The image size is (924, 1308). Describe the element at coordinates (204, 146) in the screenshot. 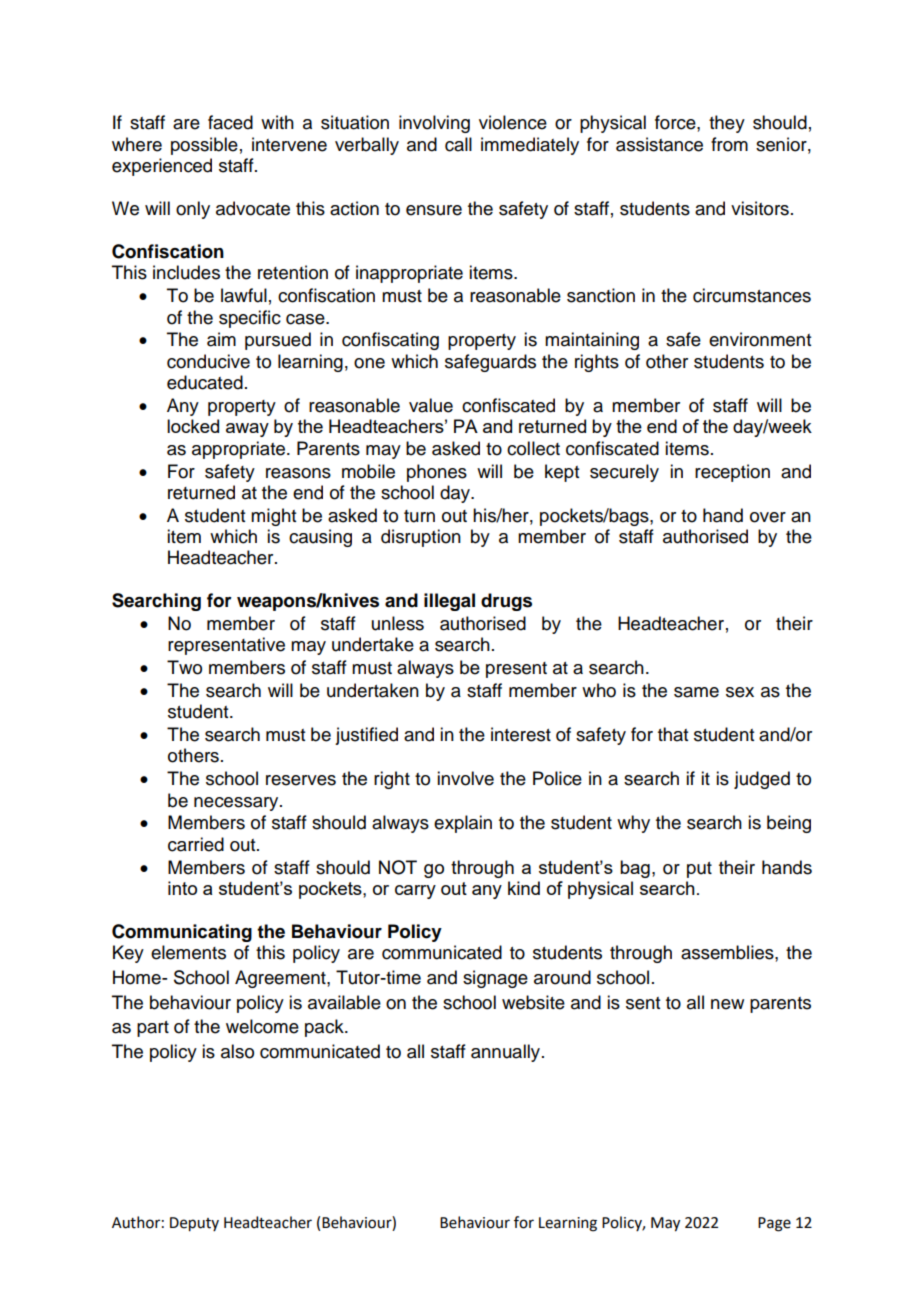

I see `possible` at that location.
